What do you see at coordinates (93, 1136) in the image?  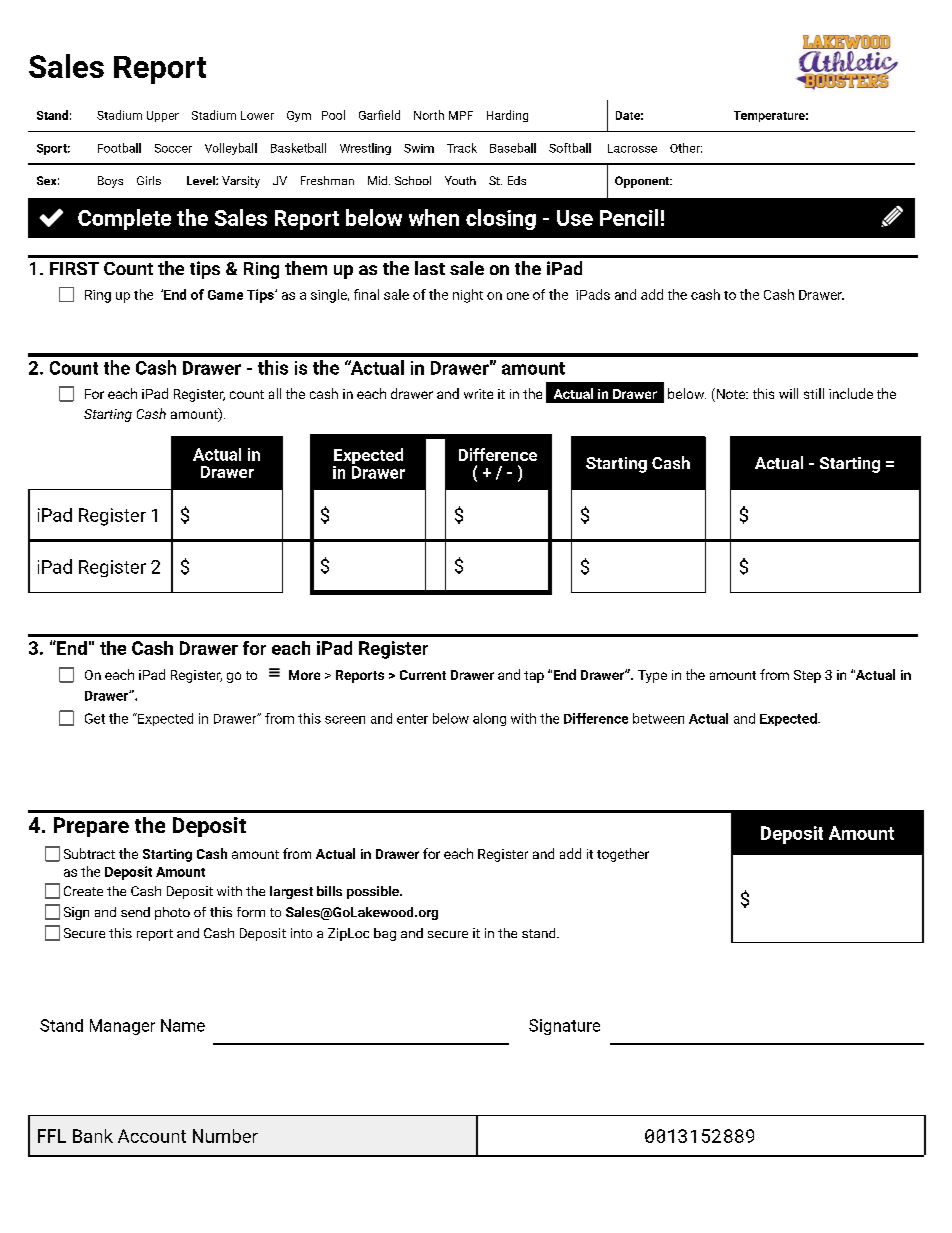 I see `Bank` at bounding box center [93, 1136].
